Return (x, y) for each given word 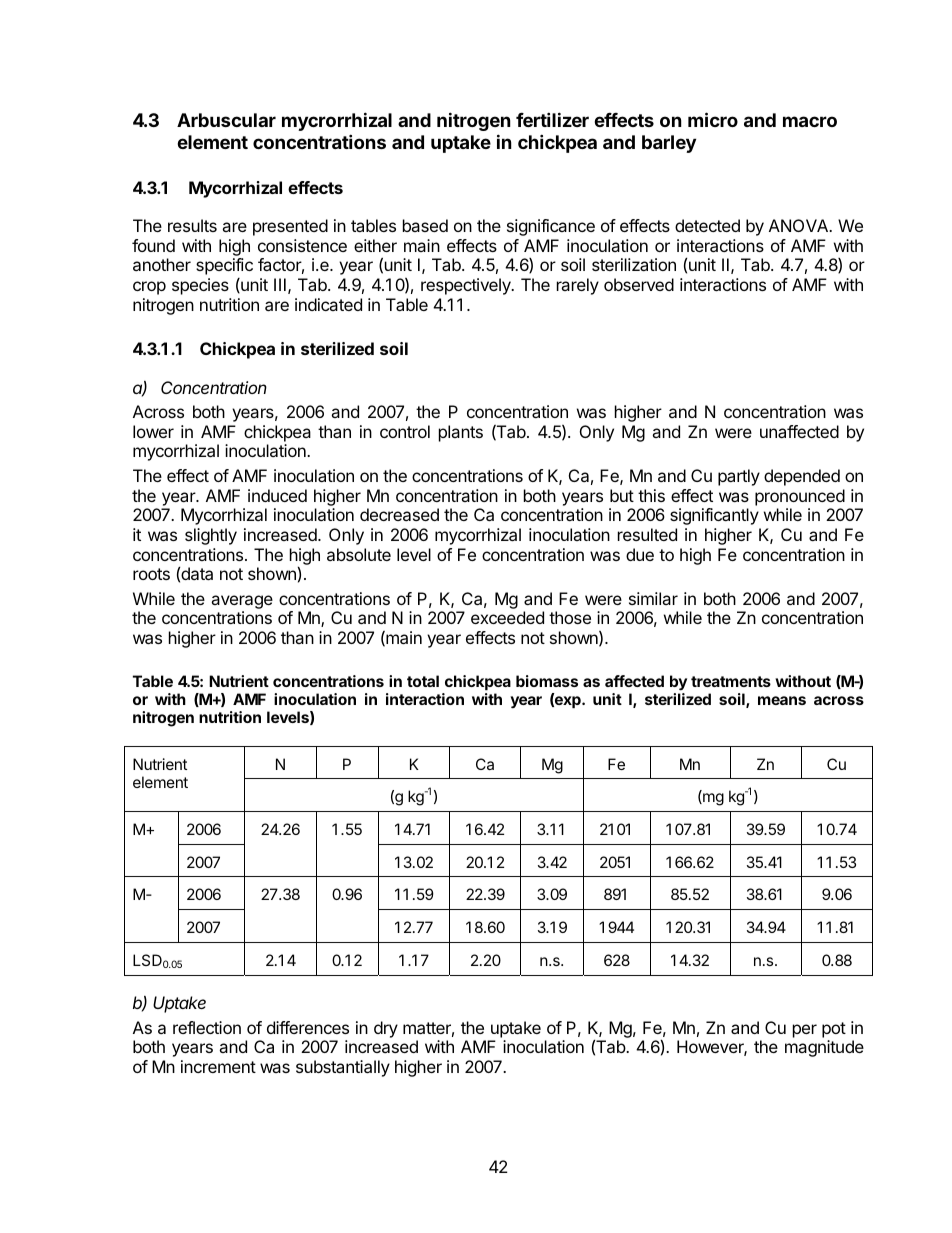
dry (386, 1029)
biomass (547, 681)
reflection (207, 1027)
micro (713, 119)
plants (461, 433)
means (782, 700)
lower (153, 431)
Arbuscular (226, 120)
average (242, 602)
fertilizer (552, 119)
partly (739, 477)
